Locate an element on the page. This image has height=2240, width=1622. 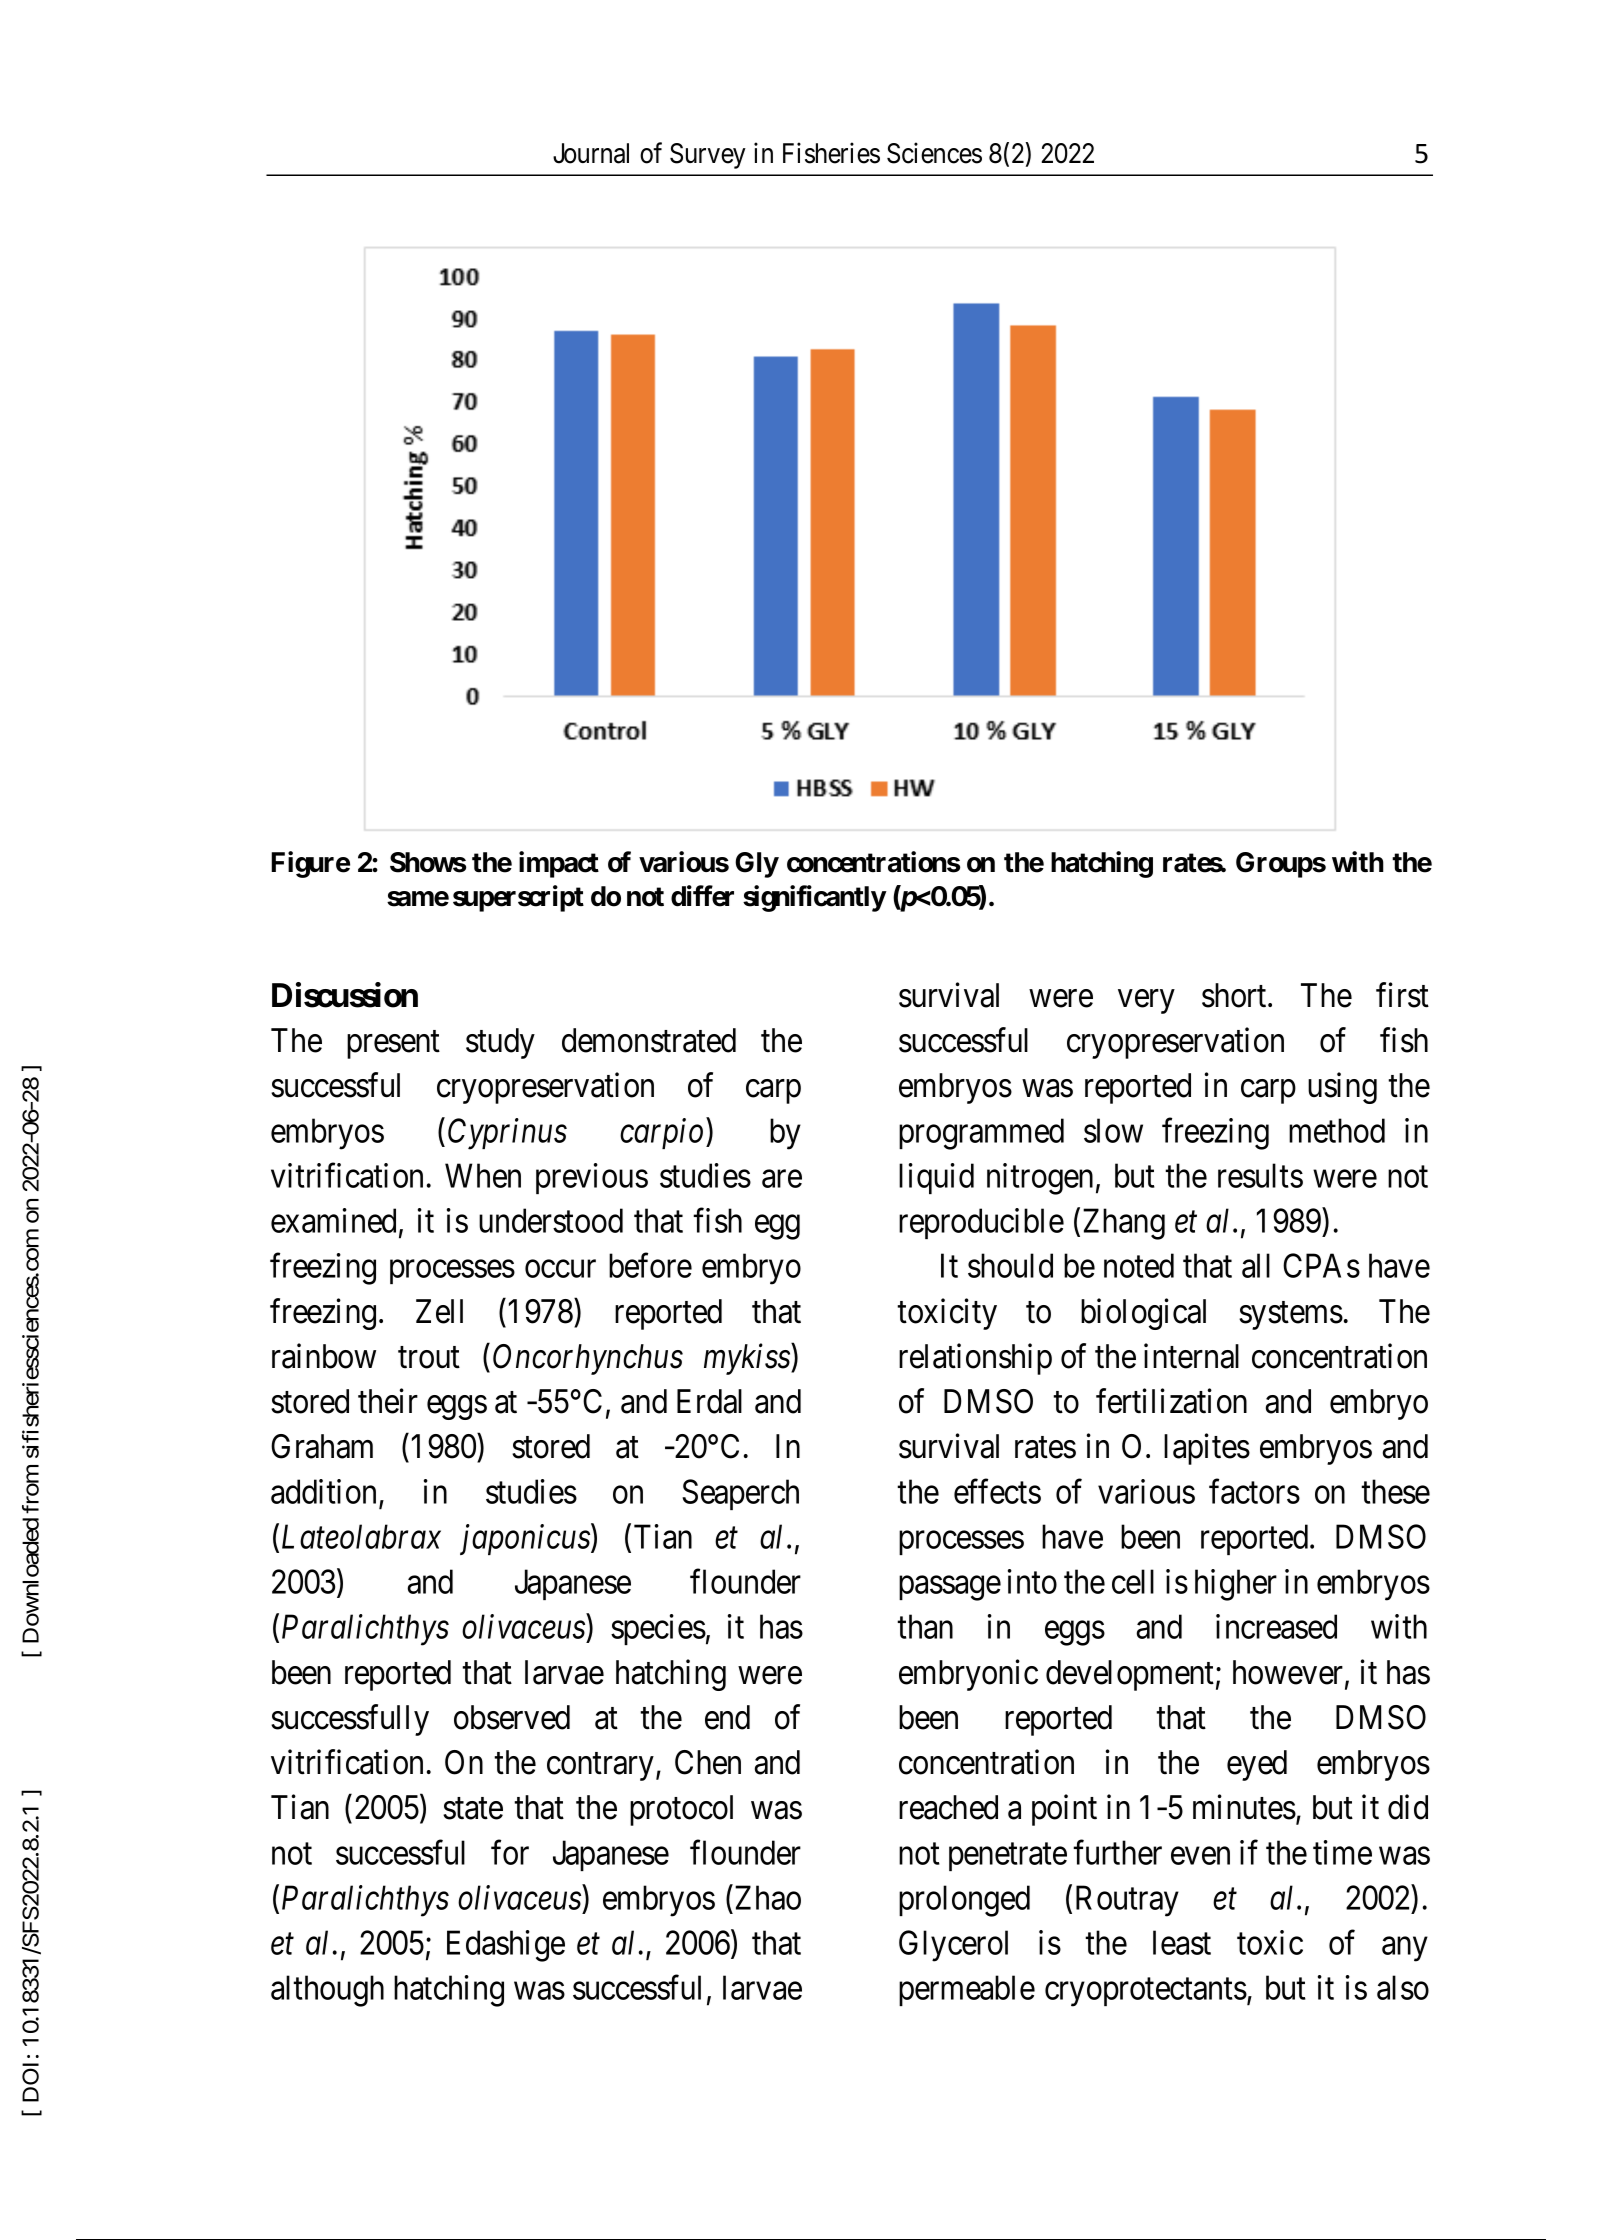
study is located at coordinates (500, 1043).
